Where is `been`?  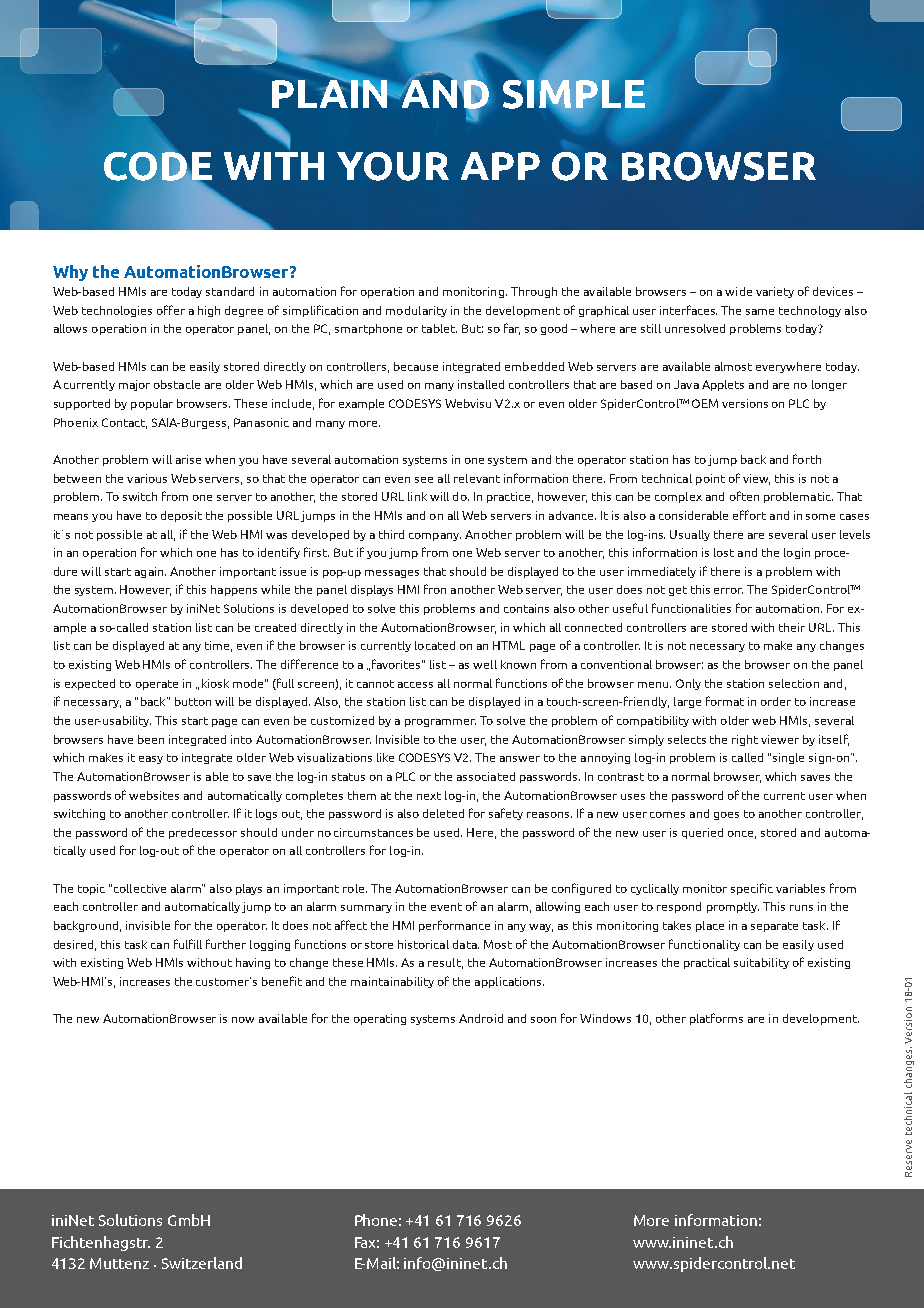
been is located at coordinates (151, 739).
